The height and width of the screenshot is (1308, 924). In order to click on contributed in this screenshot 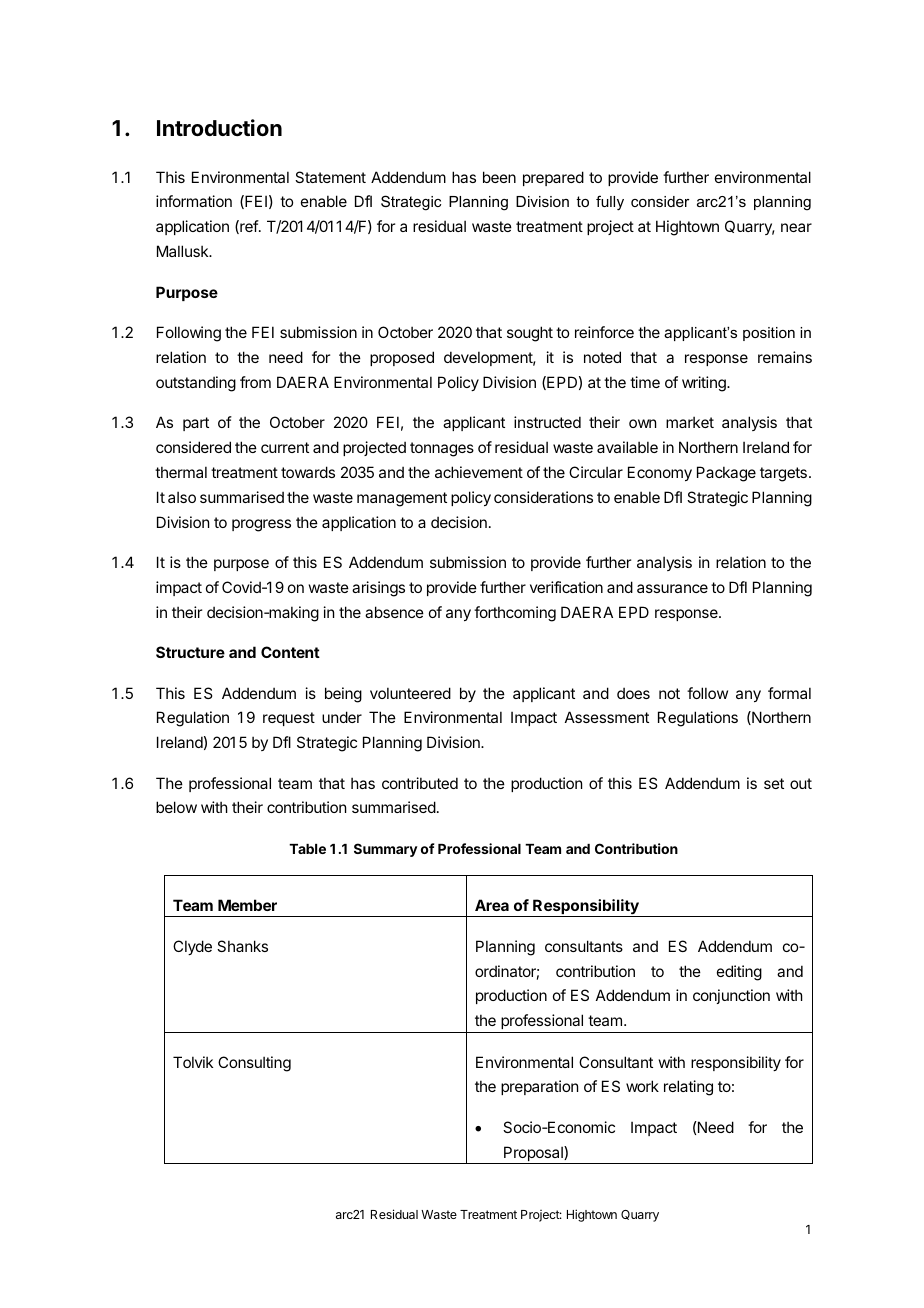, I will do `click(420, 783)`.
